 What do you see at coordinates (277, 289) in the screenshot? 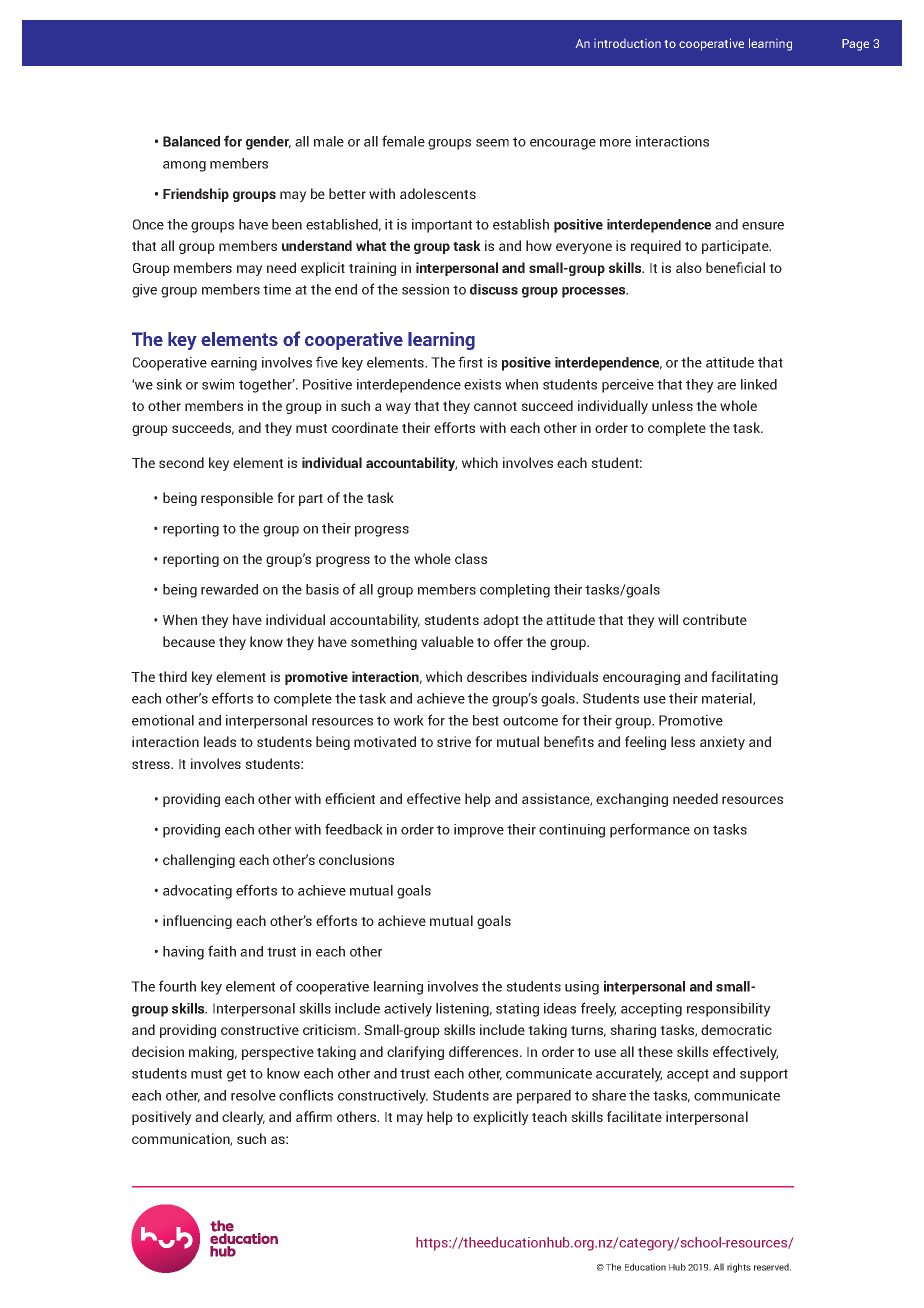
I see `time` at bounding box center [277, 289].
